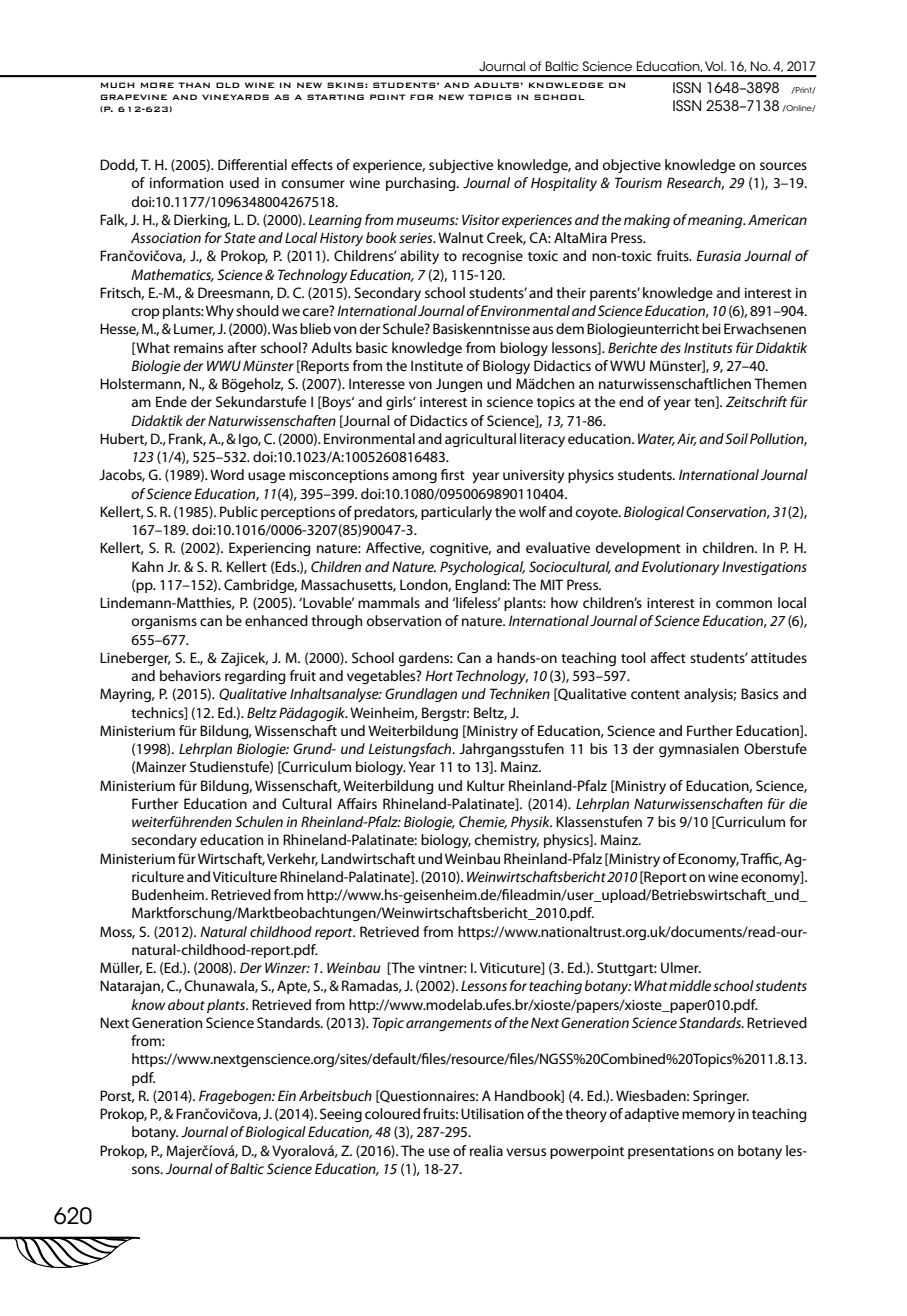 The image size is (907, 1316). Describe the element at coordinates (414, 477) in the document. I see `among` at that location.
